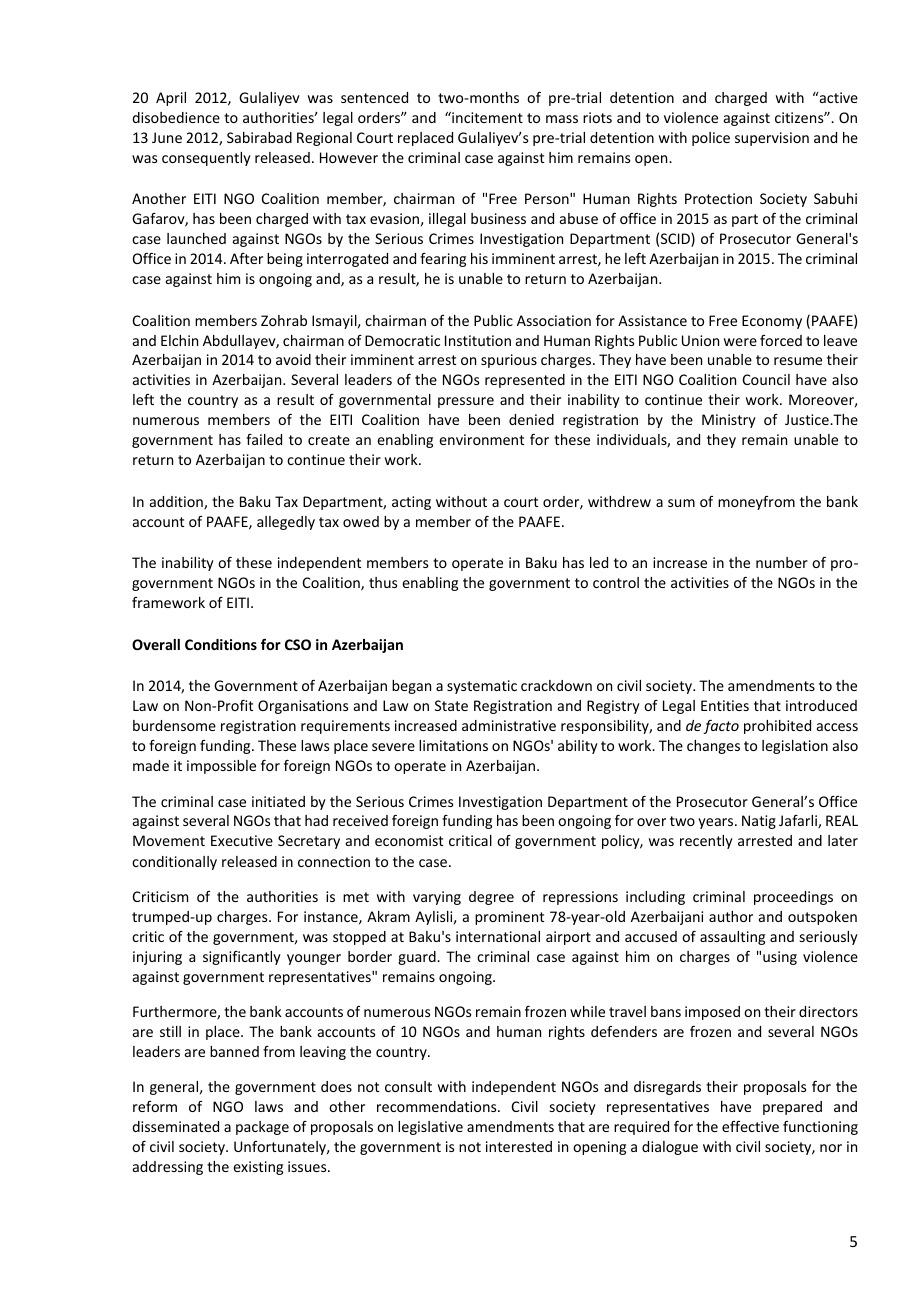 This screenshot has height=1308, width=924. What do you see at coordinates (750, 1126) in the screenshot?
I see `effective` at bounding box center [750, 1126].
